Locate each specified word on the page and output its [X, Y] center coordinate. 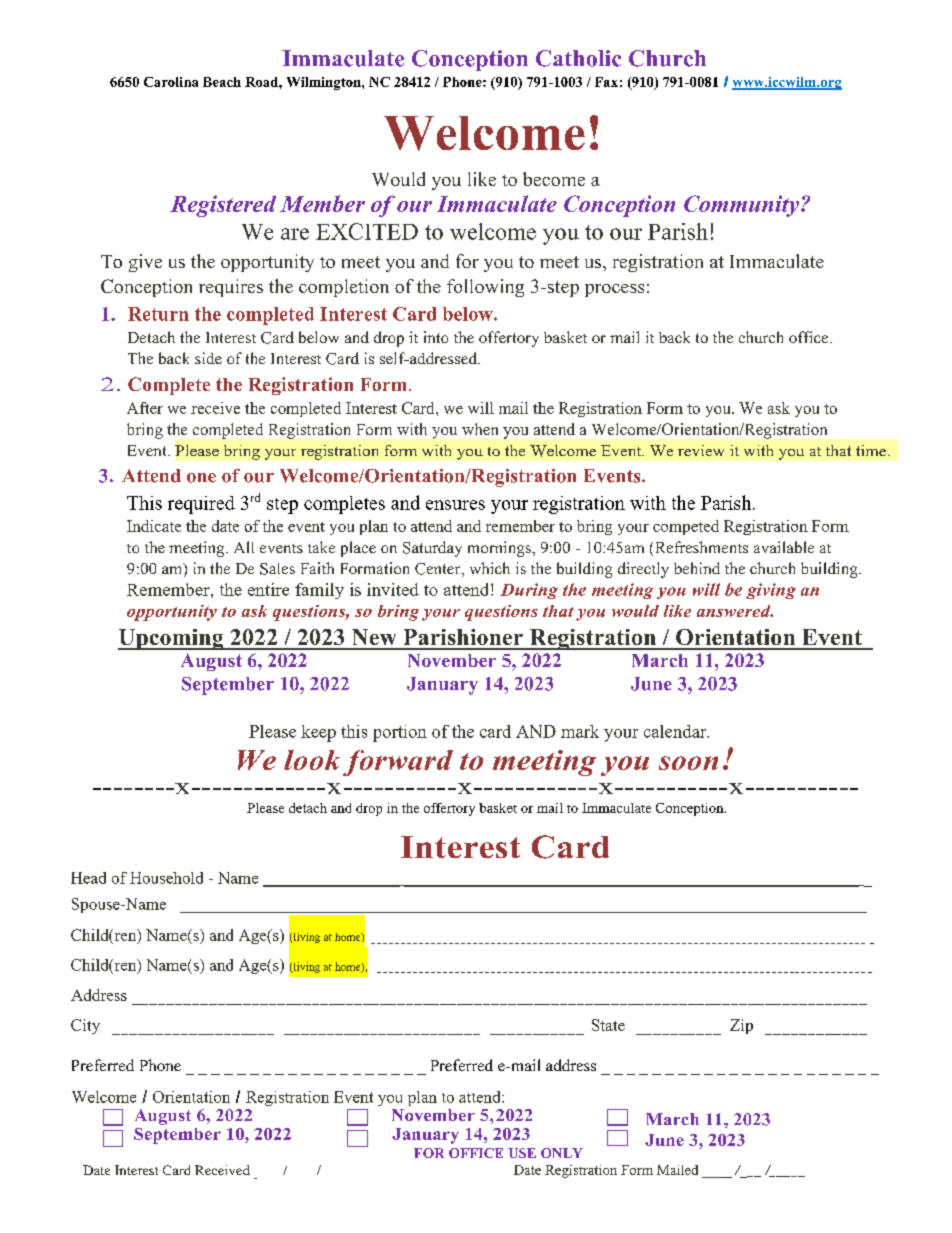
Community [741, 206]
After [145, 408]
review [701, 450]
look [312, 760]
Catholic [578, 58]
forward [398, 763]
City [85, 1026]
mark [580, 731]
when [480, 429]
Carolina [171, 82]
